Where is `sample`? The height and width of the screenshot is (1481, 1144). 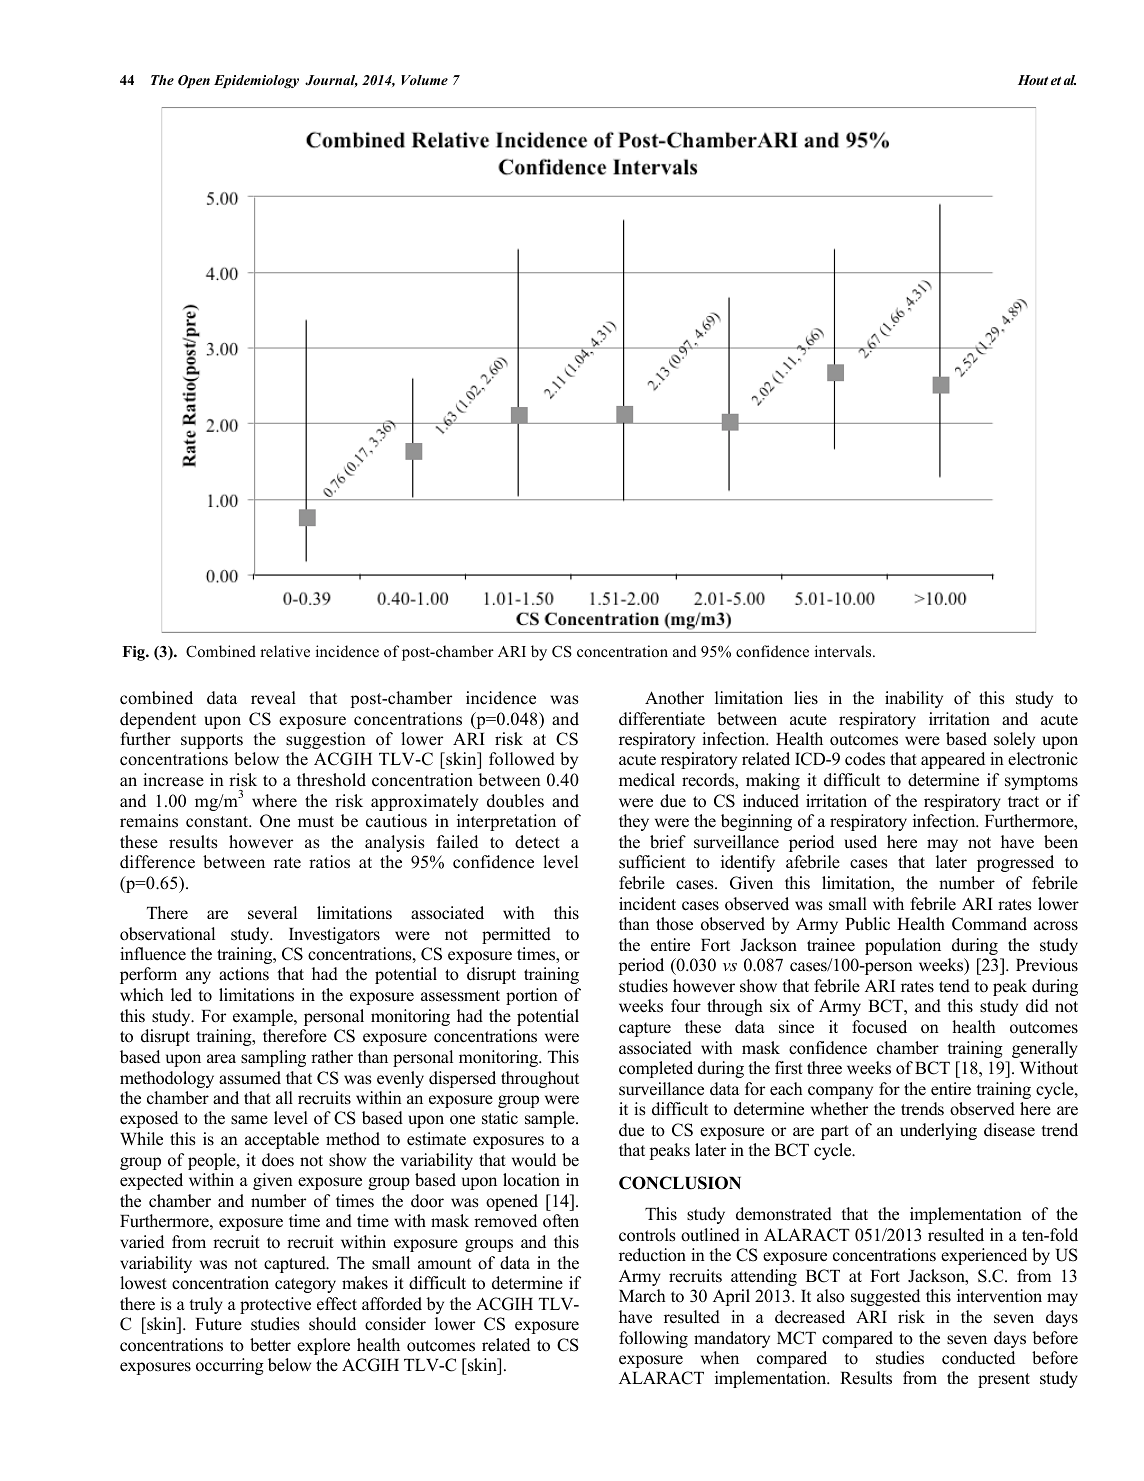 sample is located at coordinates (551, 1119).
